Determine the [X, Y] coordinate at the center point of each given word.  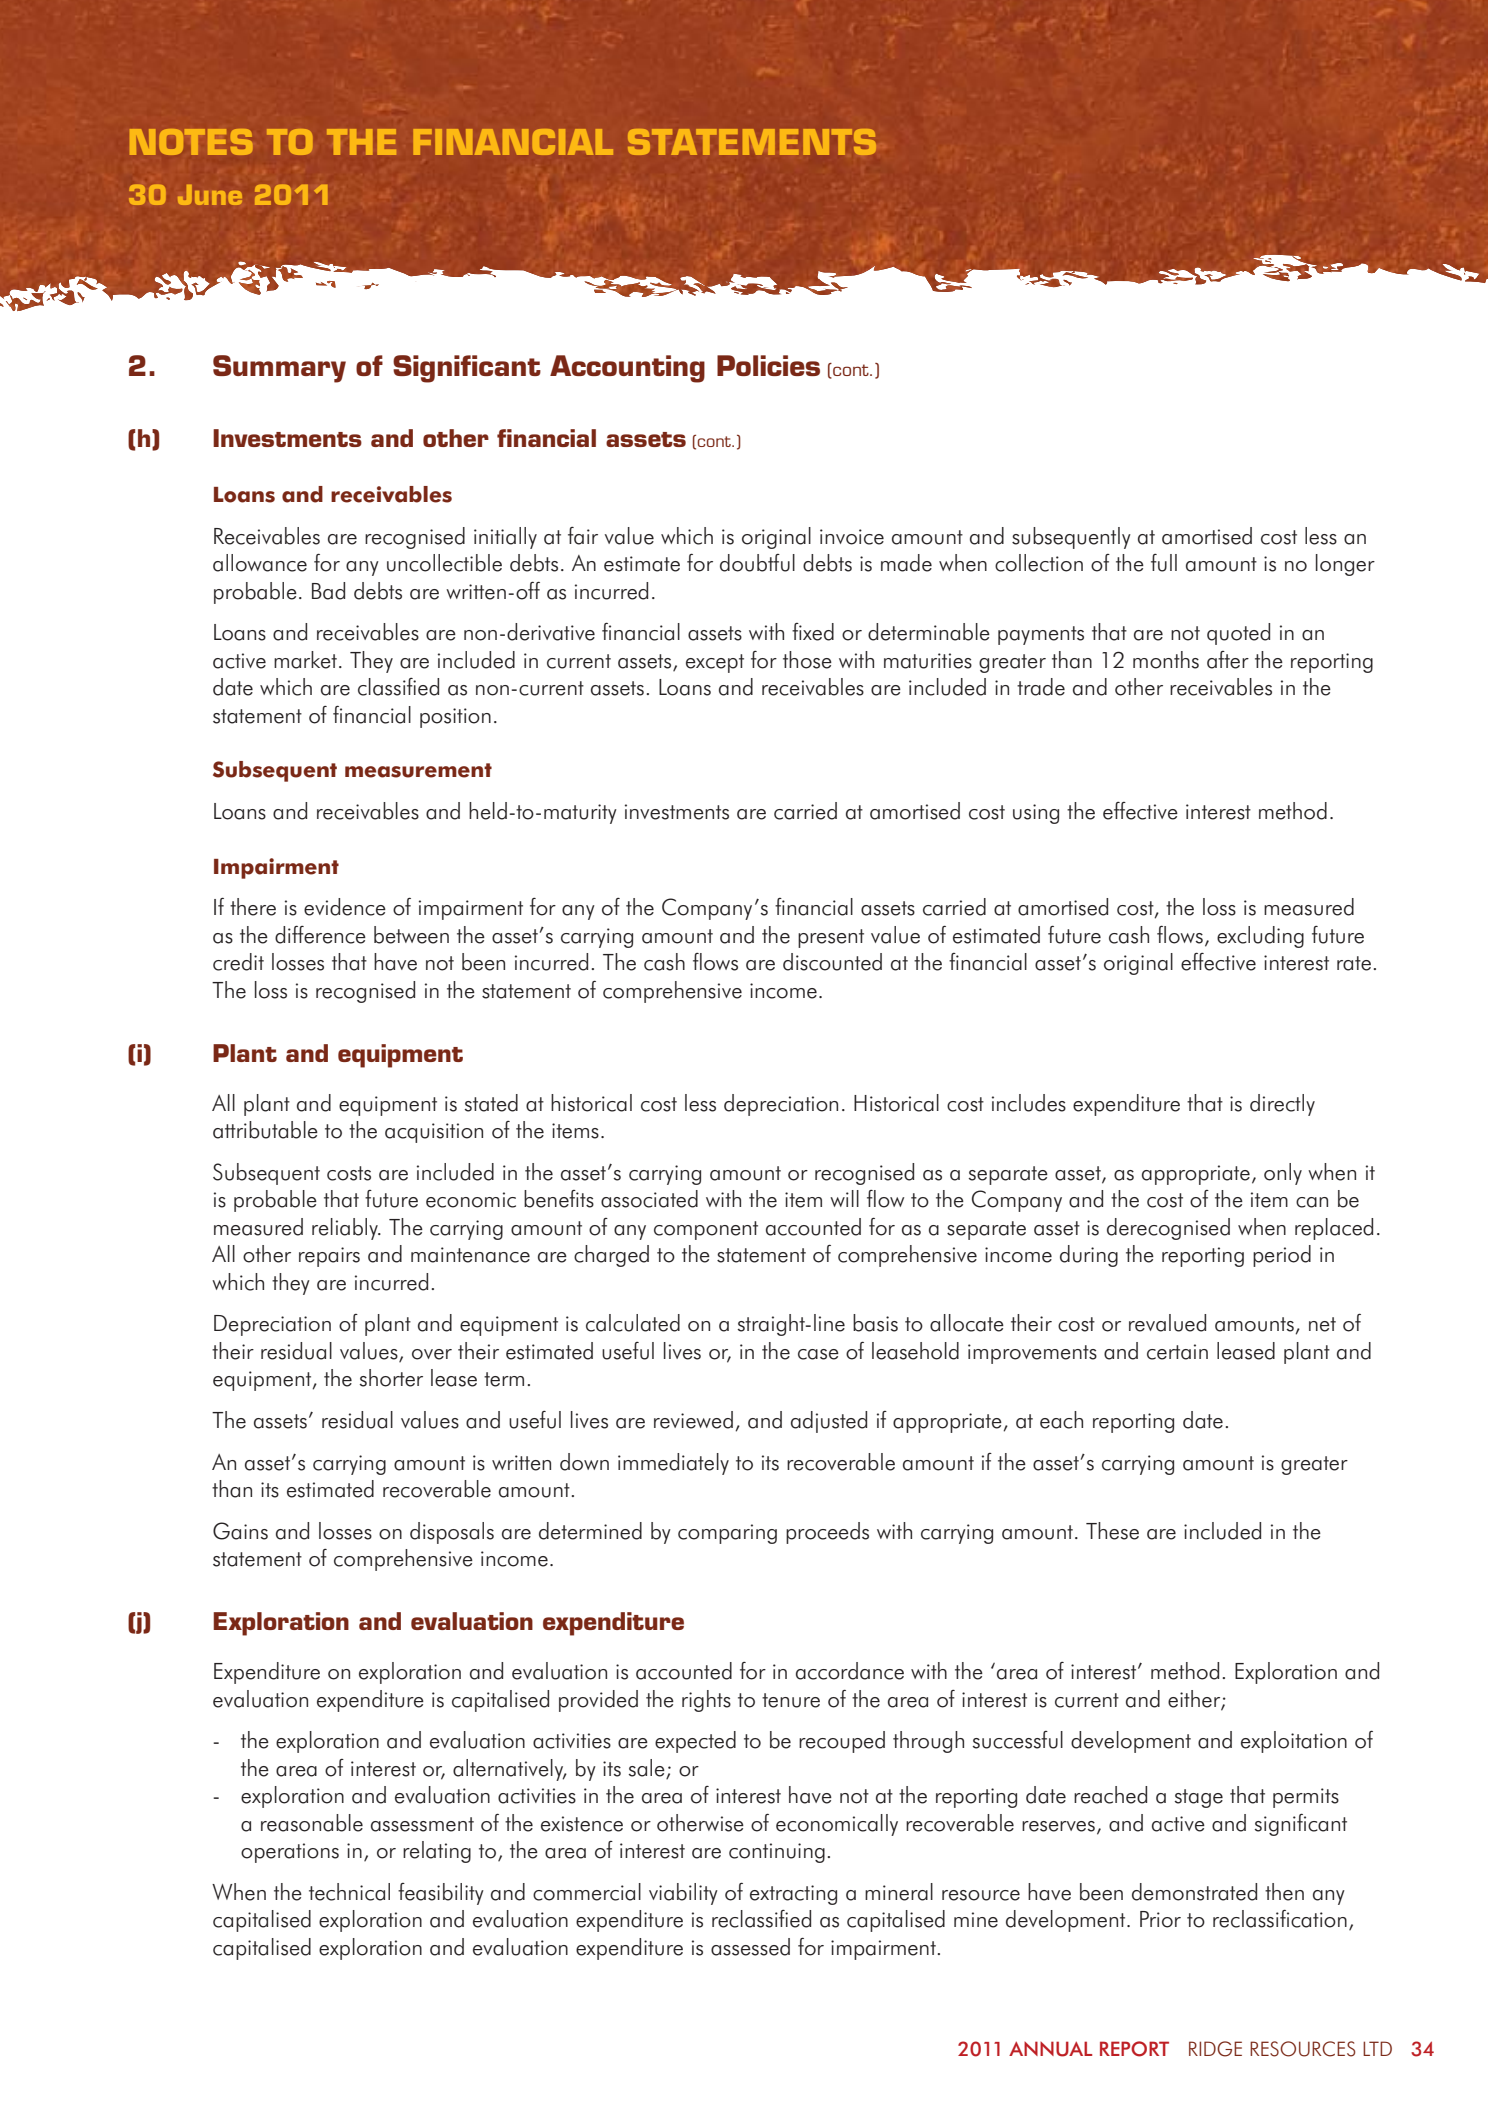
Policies [768, 365]
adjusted [829, 1422]
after [1228, 660]
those [807, 660]
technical [349, 1892]
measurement [418, 770]
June [210, 195]
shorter [391, 1378]
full [1164, 563]
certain [1177, 1352]
